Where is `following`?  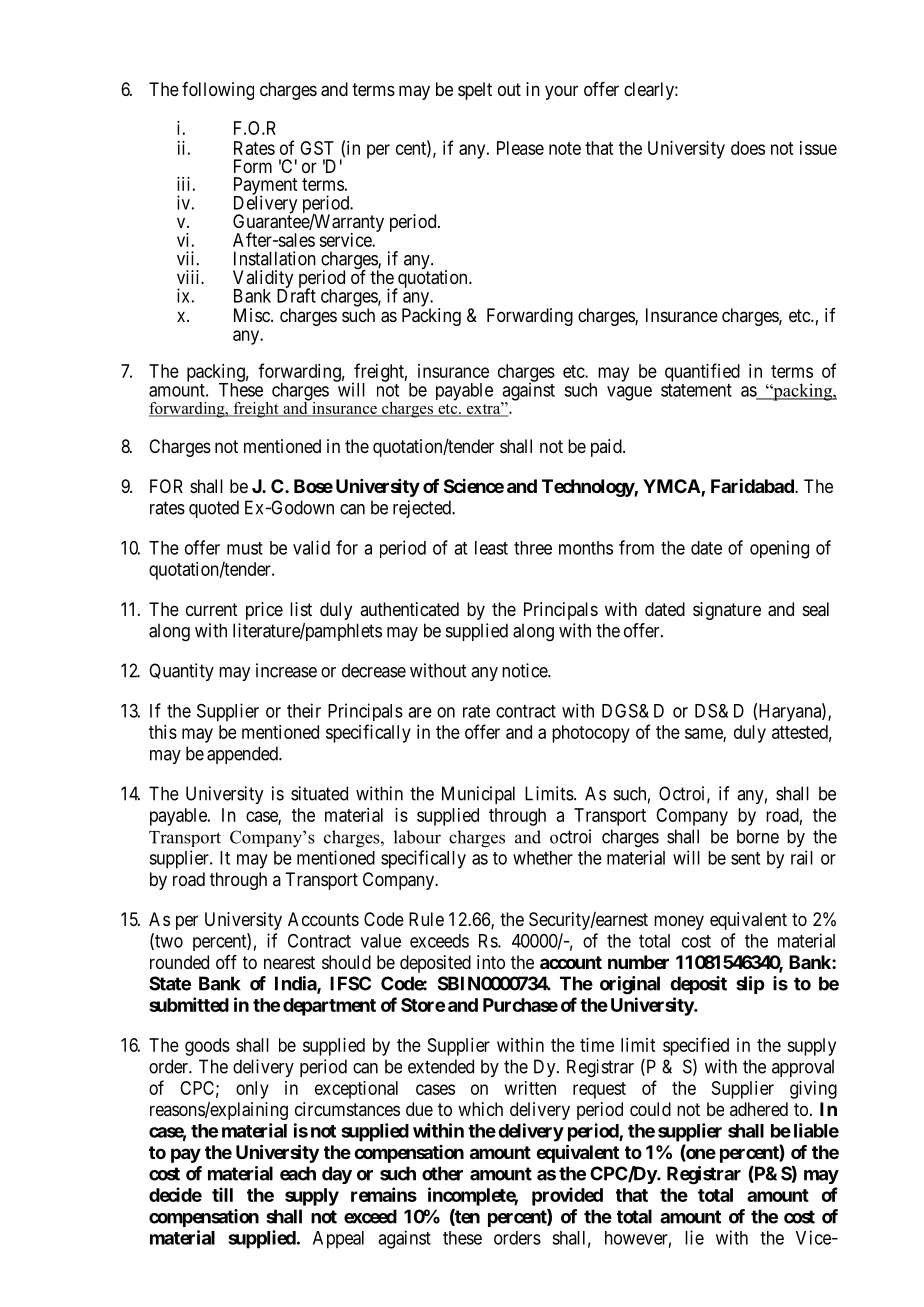 following is located at coordinates (218, 91).
